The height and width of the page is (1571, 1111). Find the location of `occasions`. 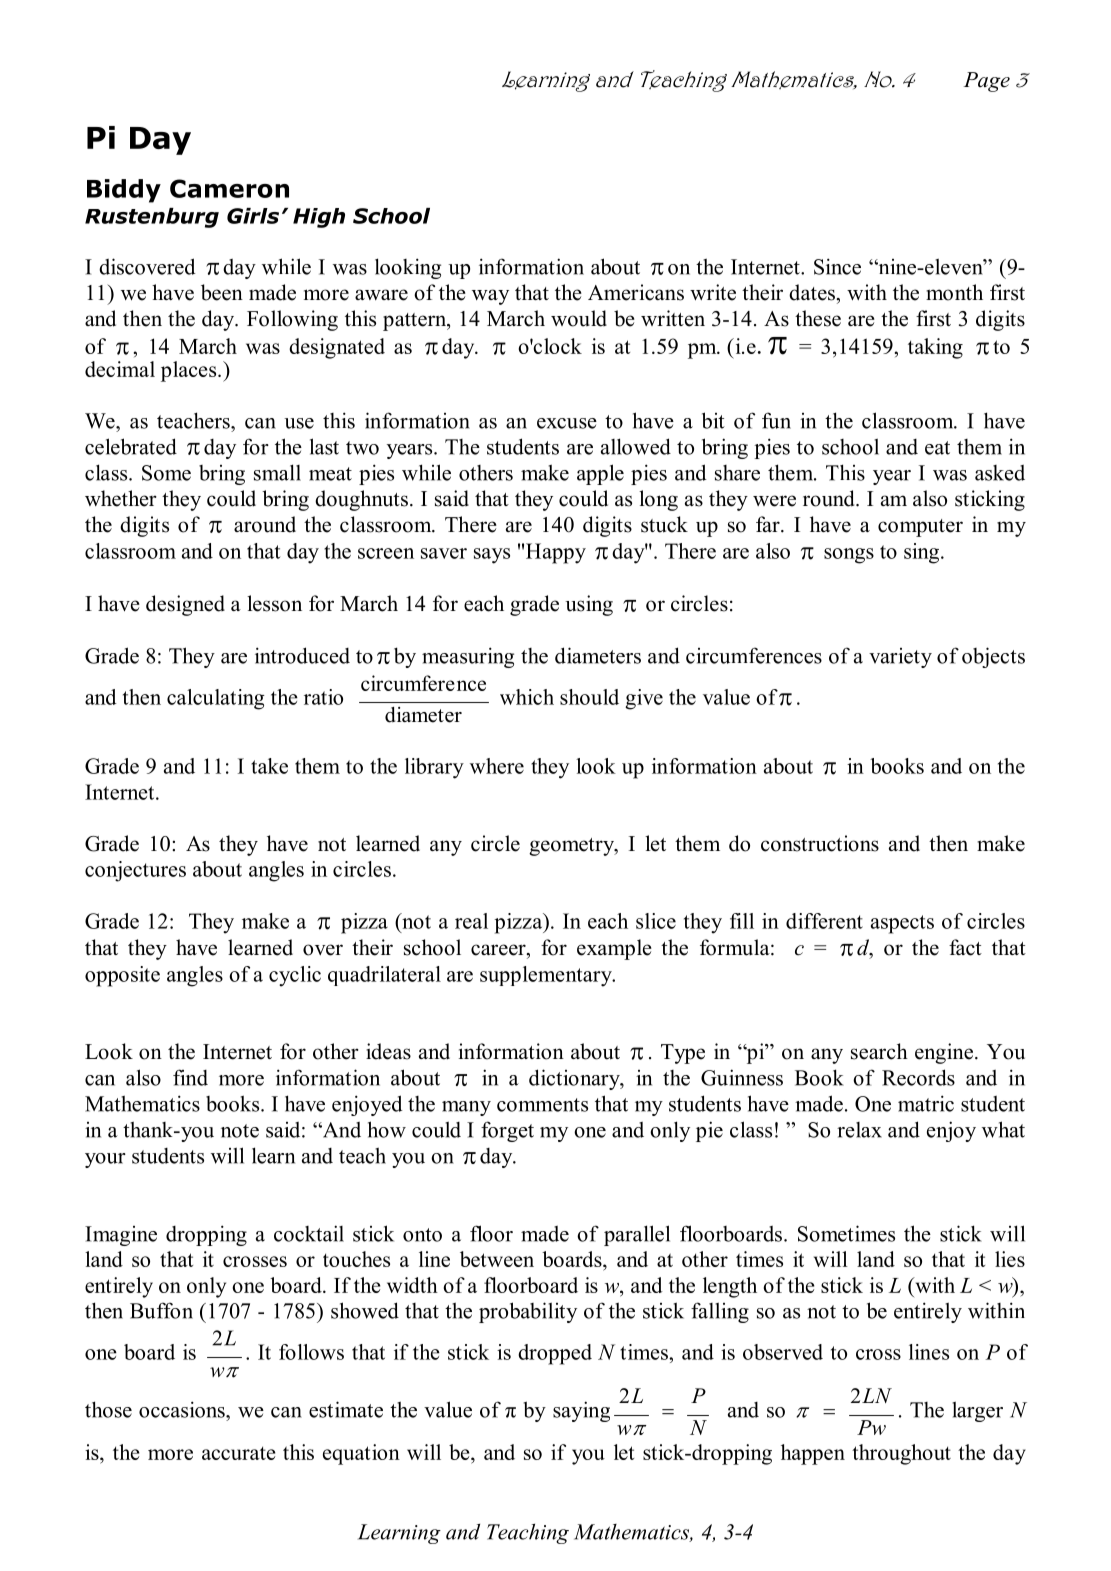

occasions is located at coordinates (183, 1409).
